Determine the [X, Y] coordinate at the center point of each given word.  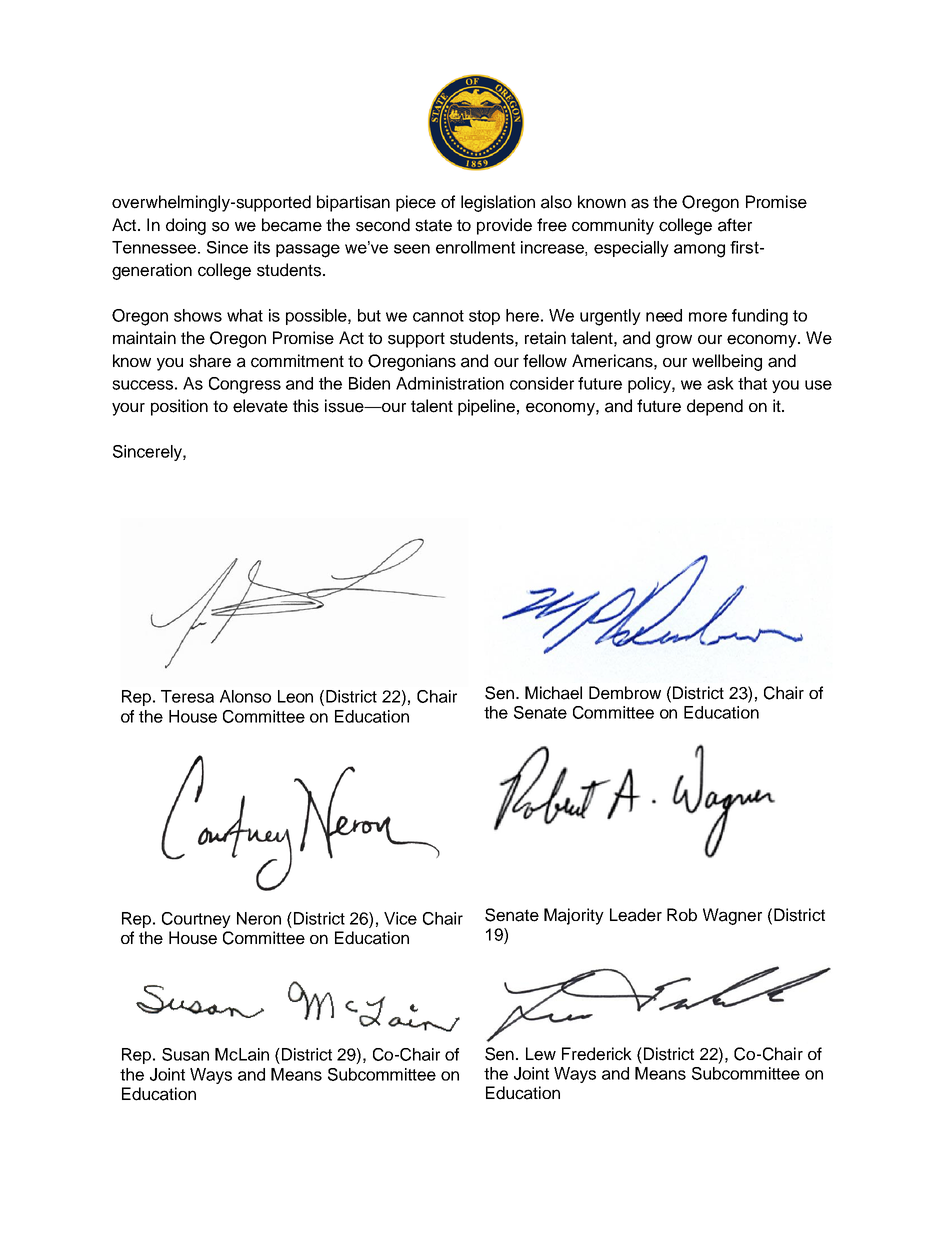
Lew [541, 1054]
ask [720, 383]
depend [715, 407]
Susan [185, 1054]
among [699, 251]
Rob [682, 915]
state [433, 225]
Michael [553, 693]
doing [186, 226]
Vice [400, 918]
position [179, 407]
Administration [450, 383]
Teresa [187, 696]
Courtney [196, 920]
